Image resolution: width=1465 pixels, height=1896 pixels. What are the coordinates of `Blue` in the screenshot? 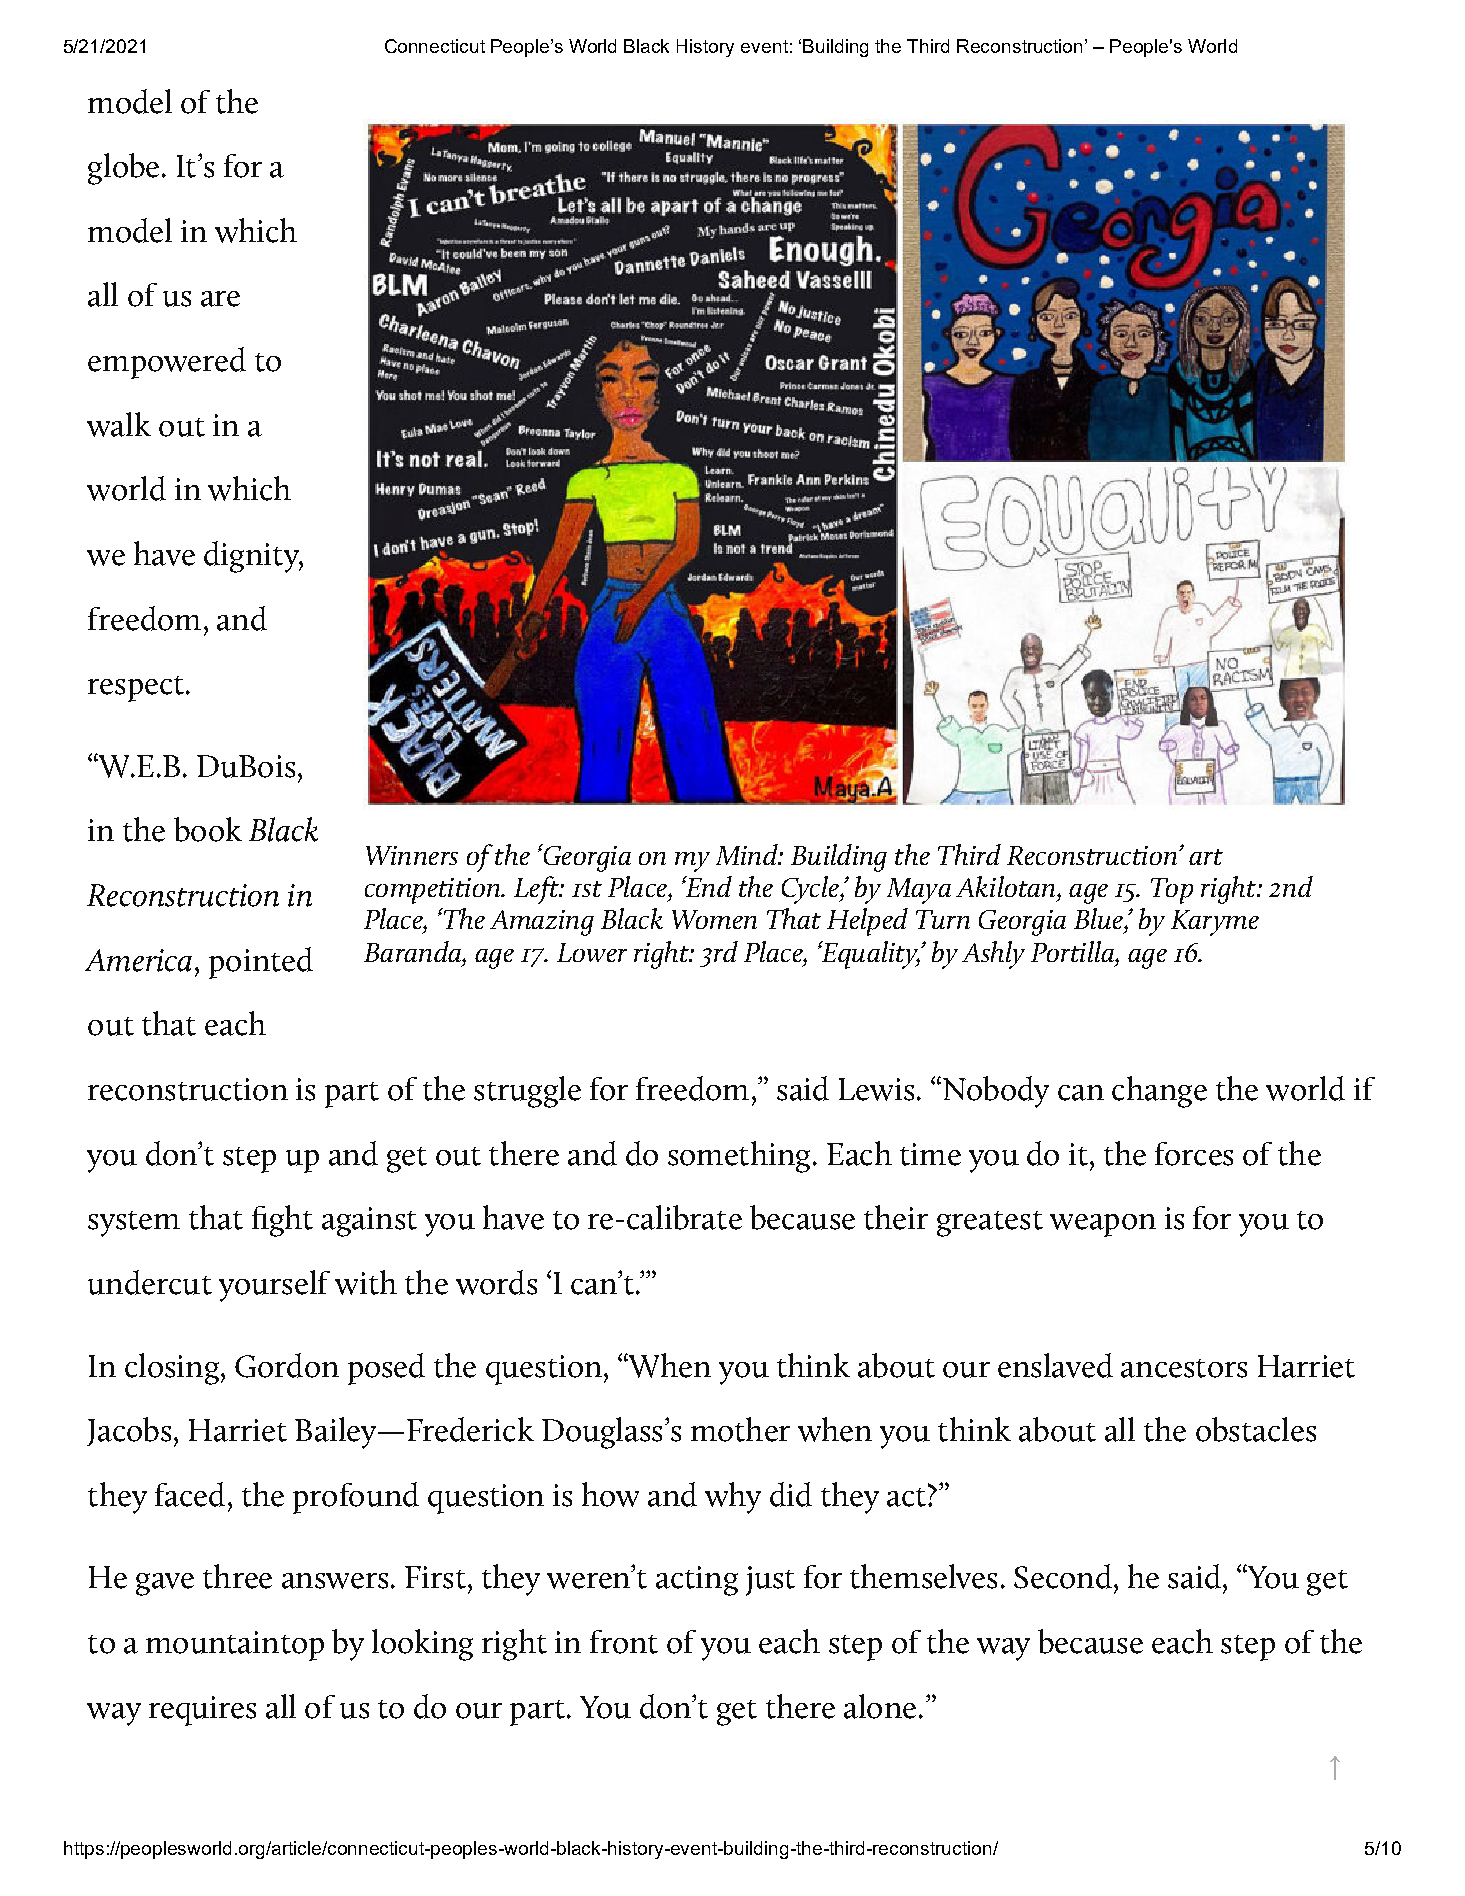 It's located at (1099, 918).
